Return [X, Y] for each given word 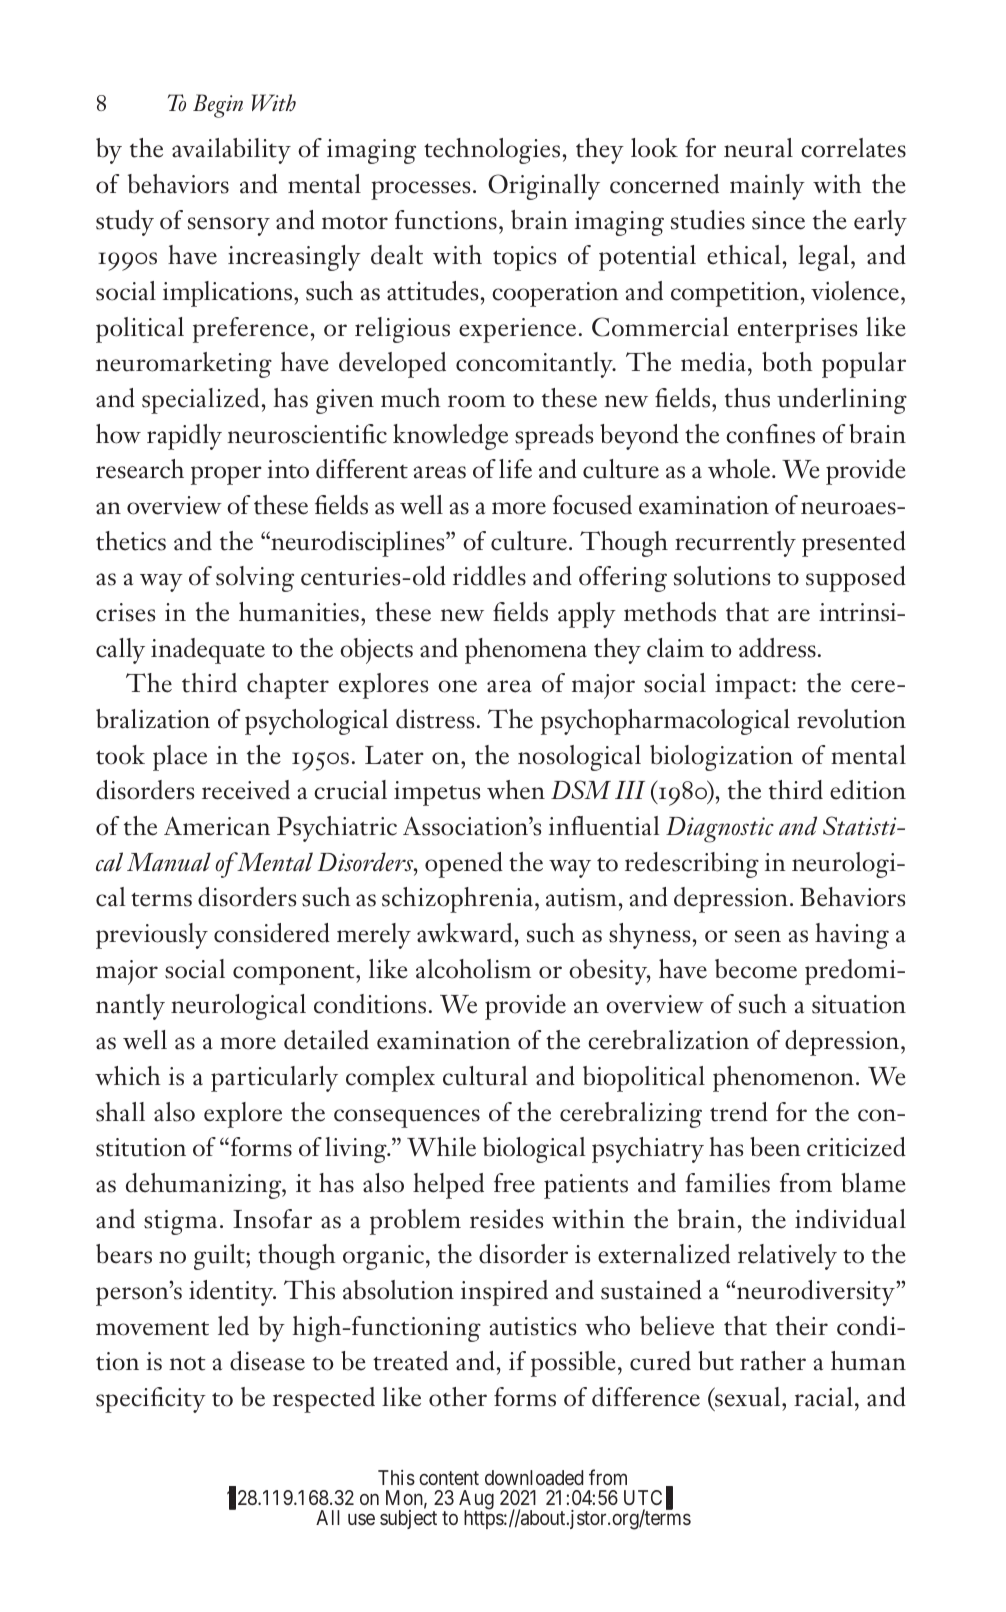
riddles [489, 576]
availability [231, 151]
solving [255, 579]
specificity [151, 1400]
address [777, 648]
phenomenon [783, 1079]
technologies [492, 151]
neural [758, 148]
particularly [274, 1079]
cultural [485, 1076]
